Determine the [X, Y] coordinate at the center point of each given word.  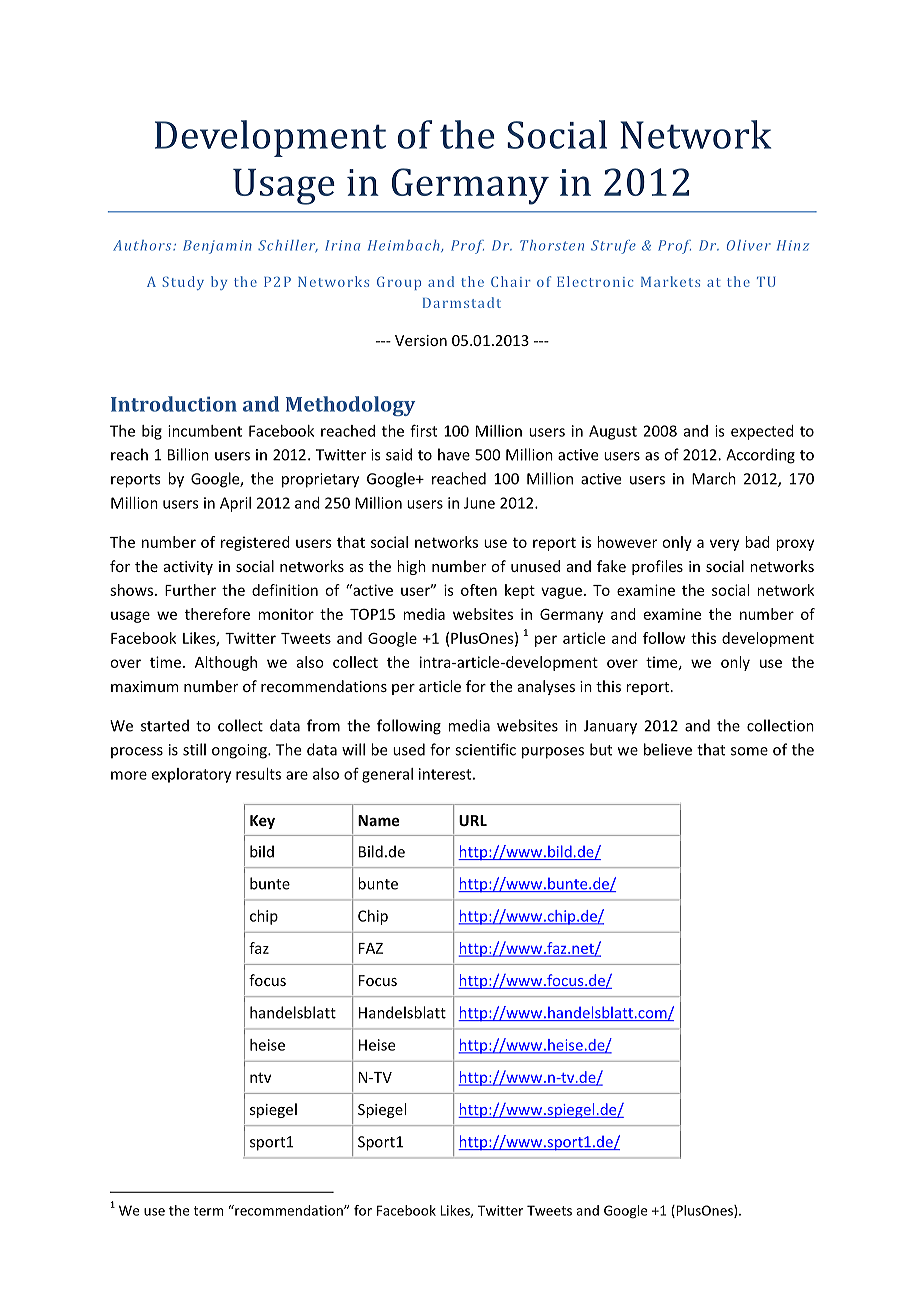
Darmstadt [462, 302]
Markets [670, 281]
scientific [485, 749]
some [749, 751]
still [194, 749]
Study [183, 283]
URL [473, 820]
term [209, 1211]
